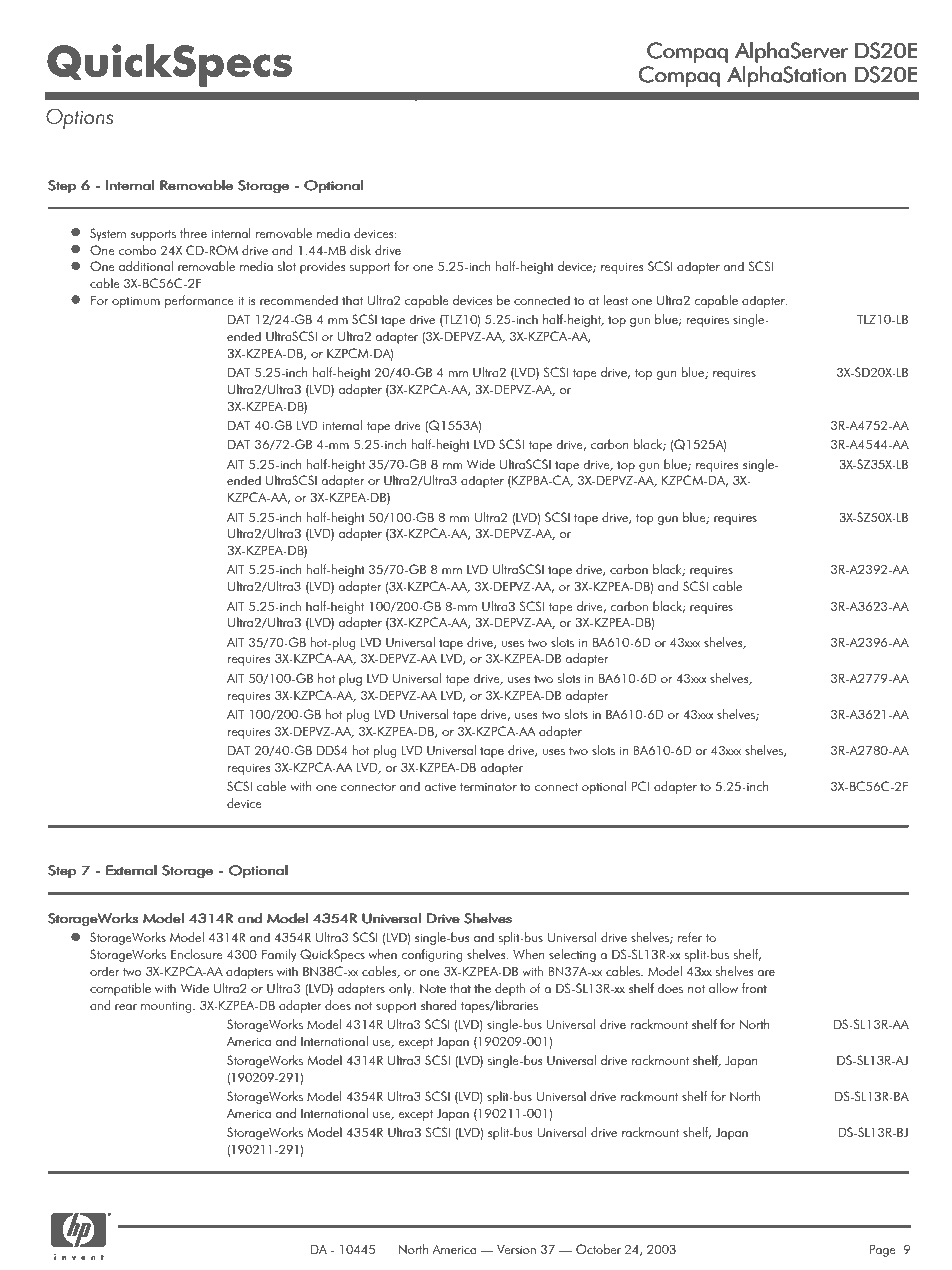  I want to click on disk, so click(360, 250).
